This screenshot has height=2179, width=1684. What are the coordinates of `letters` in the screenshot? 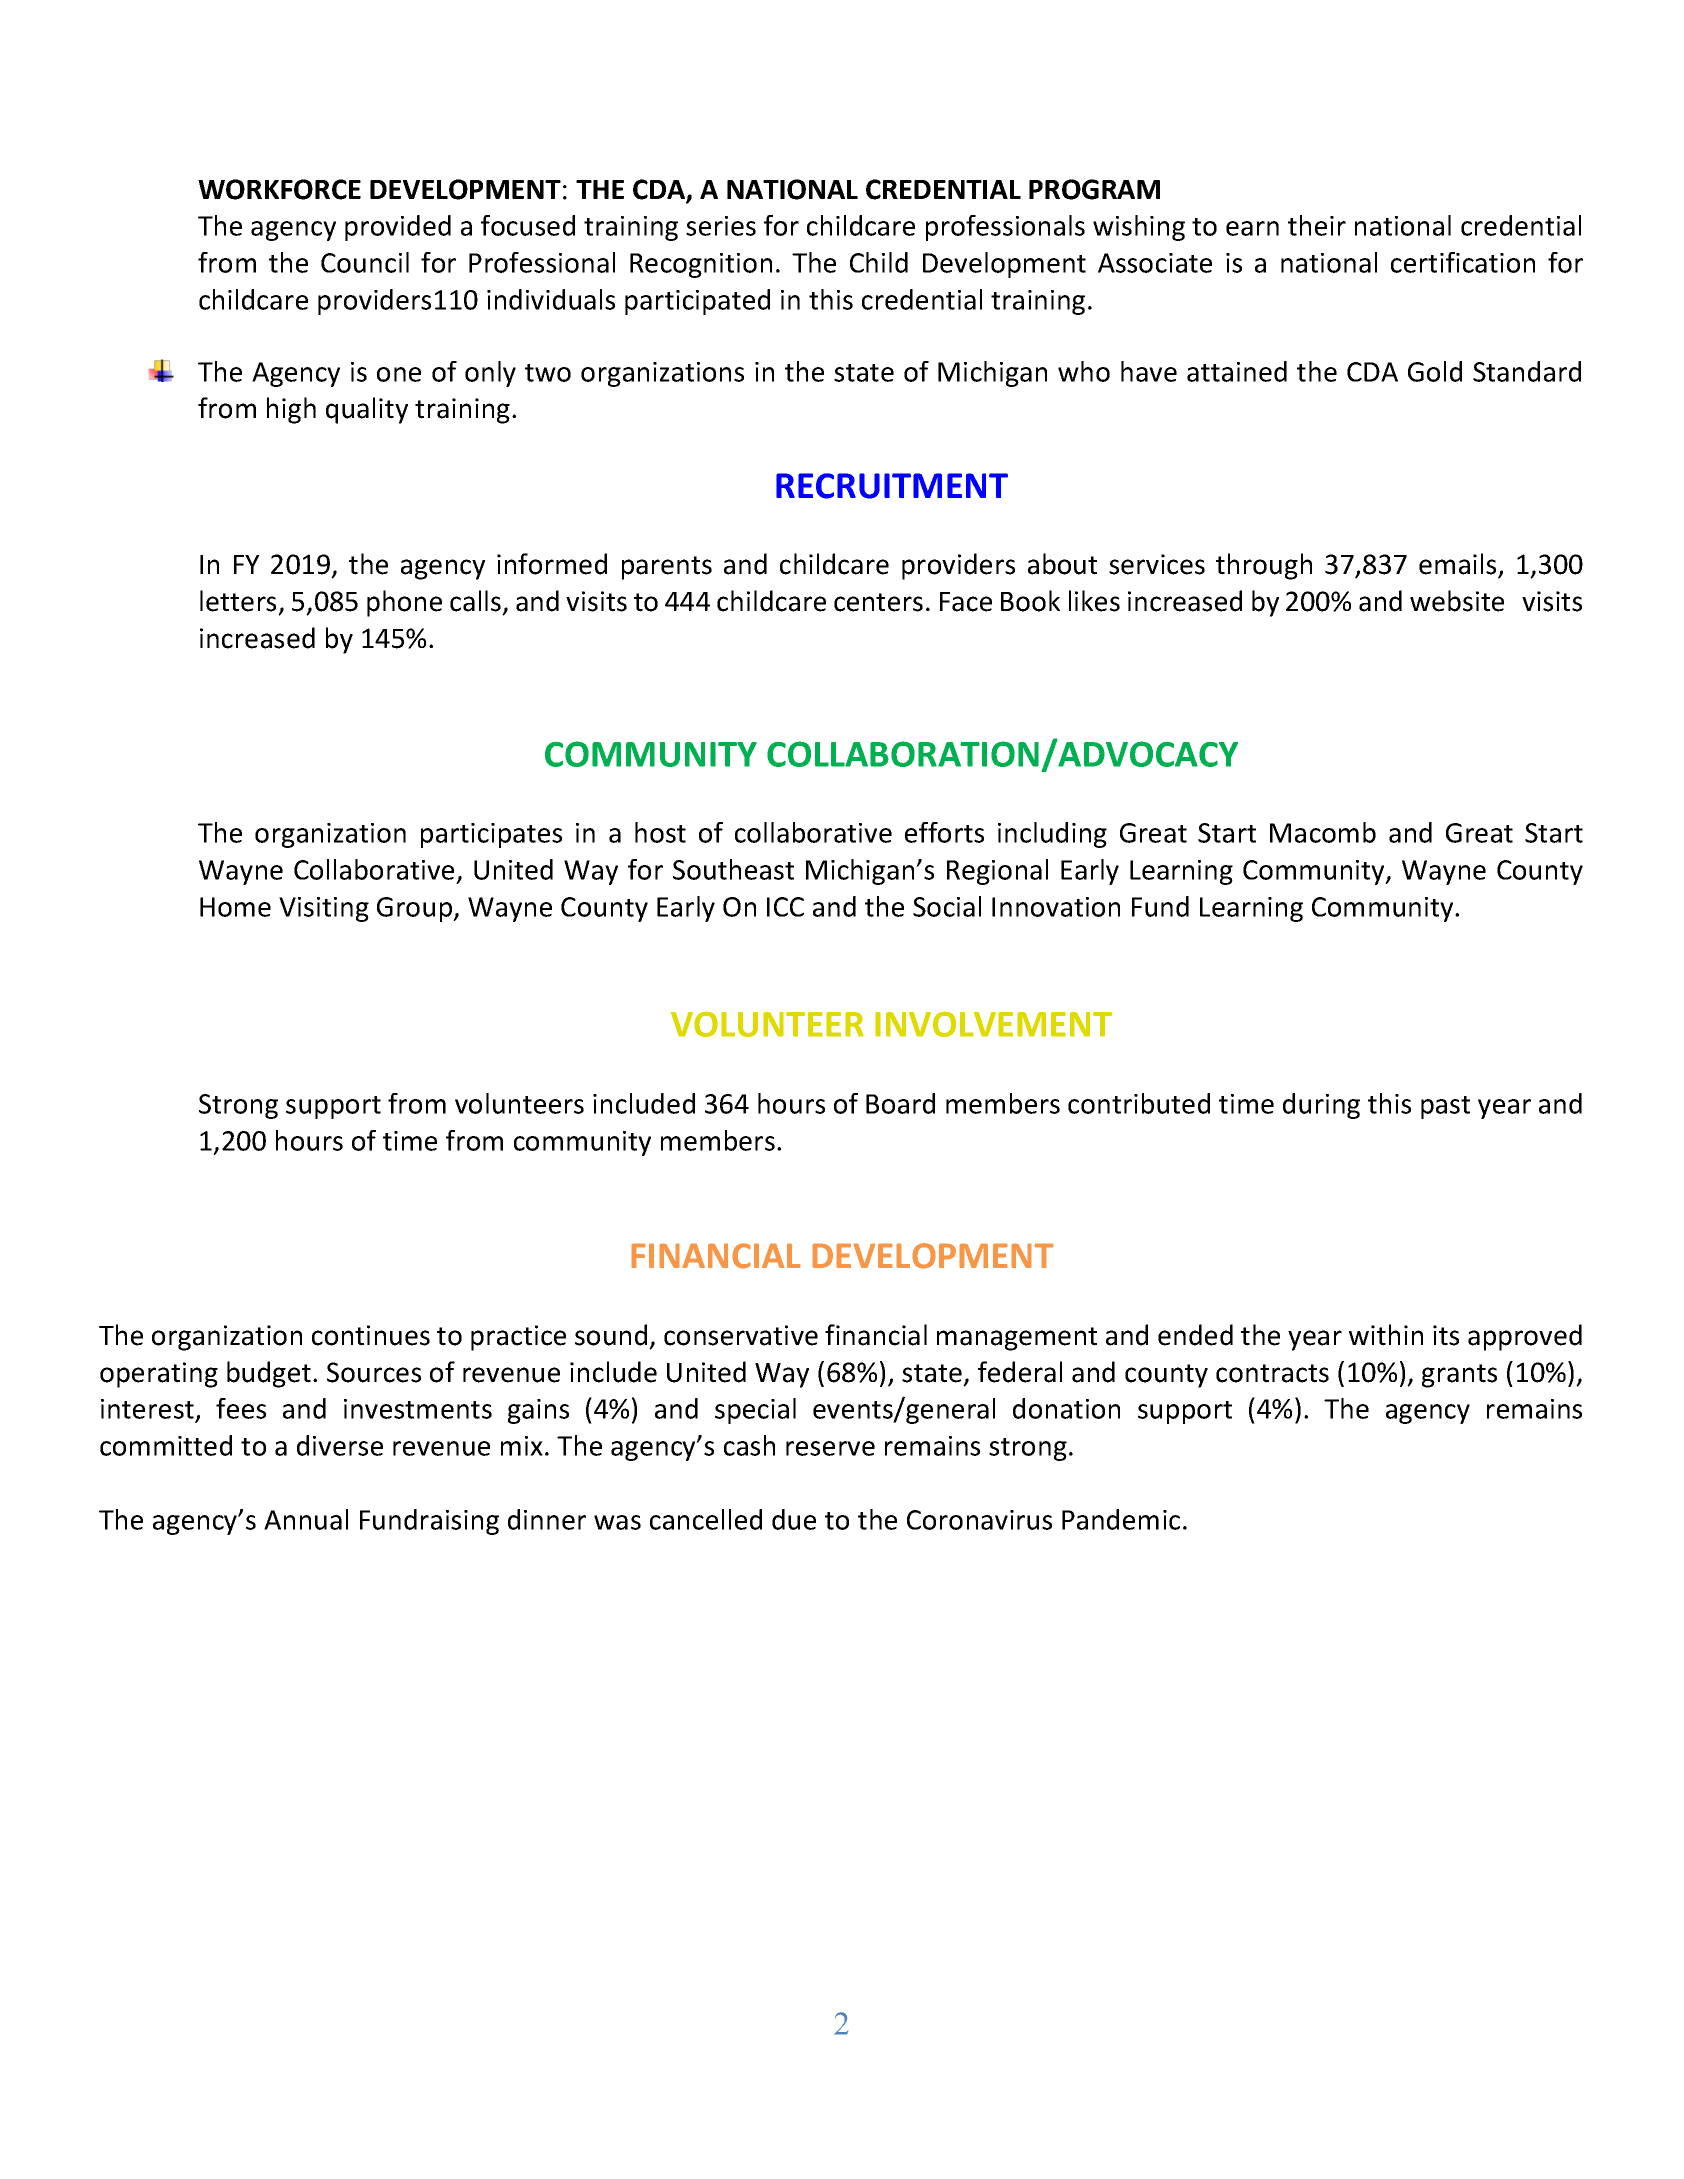 It's located at (238, 601).
